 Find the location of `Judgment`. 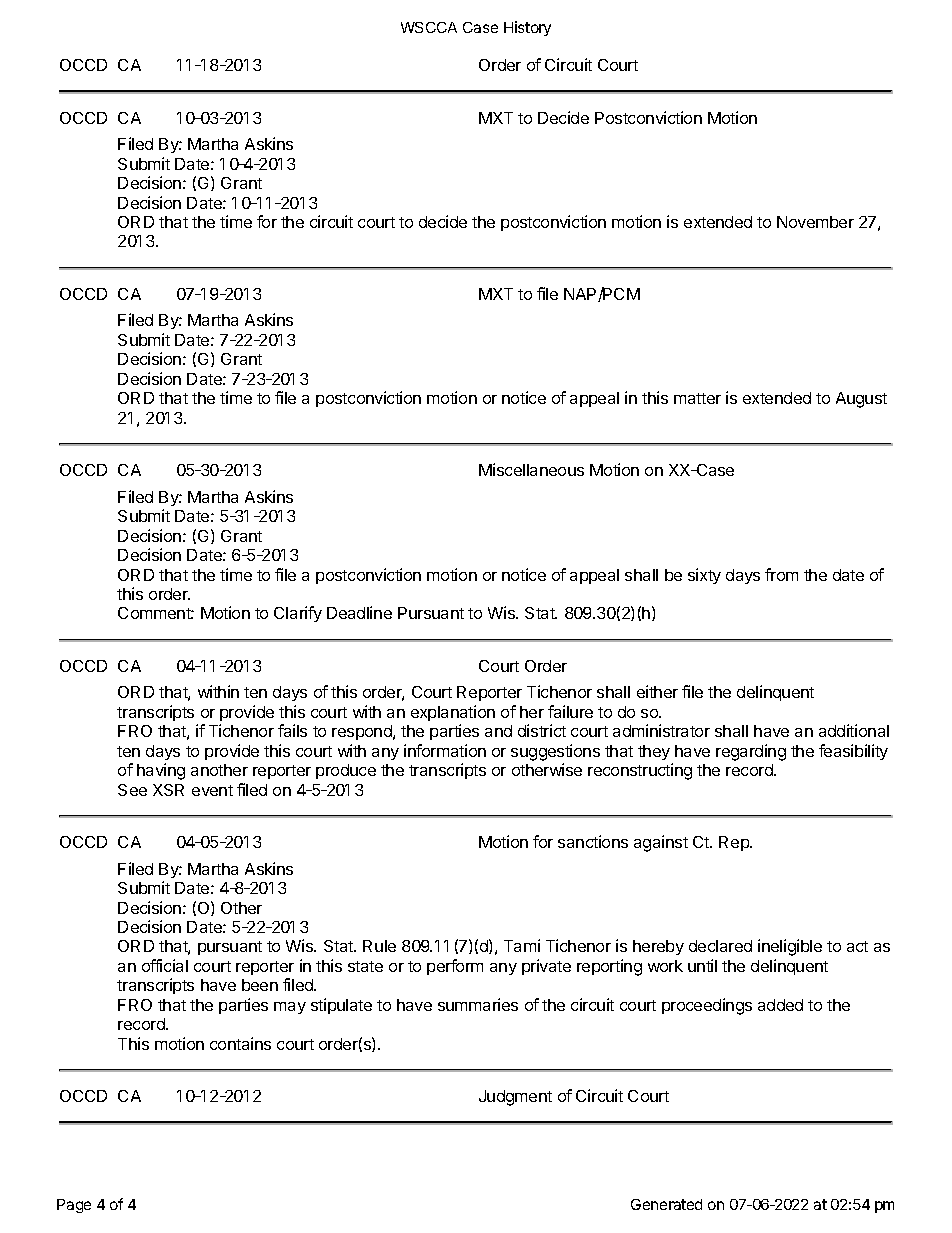

Judgment is located at coordinates (515, 1098).
